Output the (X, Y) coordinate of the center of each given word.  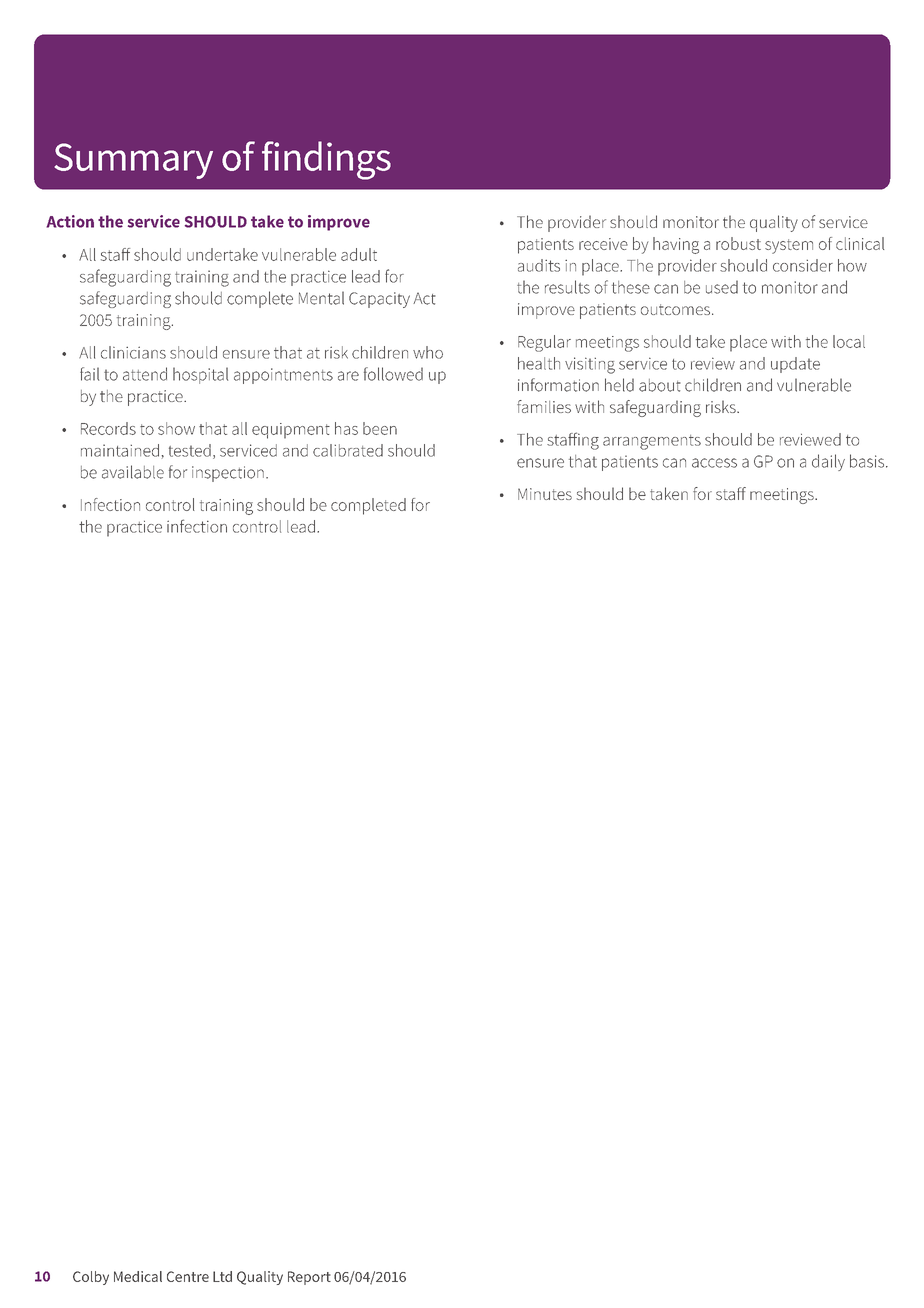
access (714, 463)
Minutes (545, 494)
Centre (188, 1276)
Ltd (222, 1276)
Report (309, 1278)
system (789, 246)
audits (539, 265)
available (133, 472)
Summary (133, 161)
